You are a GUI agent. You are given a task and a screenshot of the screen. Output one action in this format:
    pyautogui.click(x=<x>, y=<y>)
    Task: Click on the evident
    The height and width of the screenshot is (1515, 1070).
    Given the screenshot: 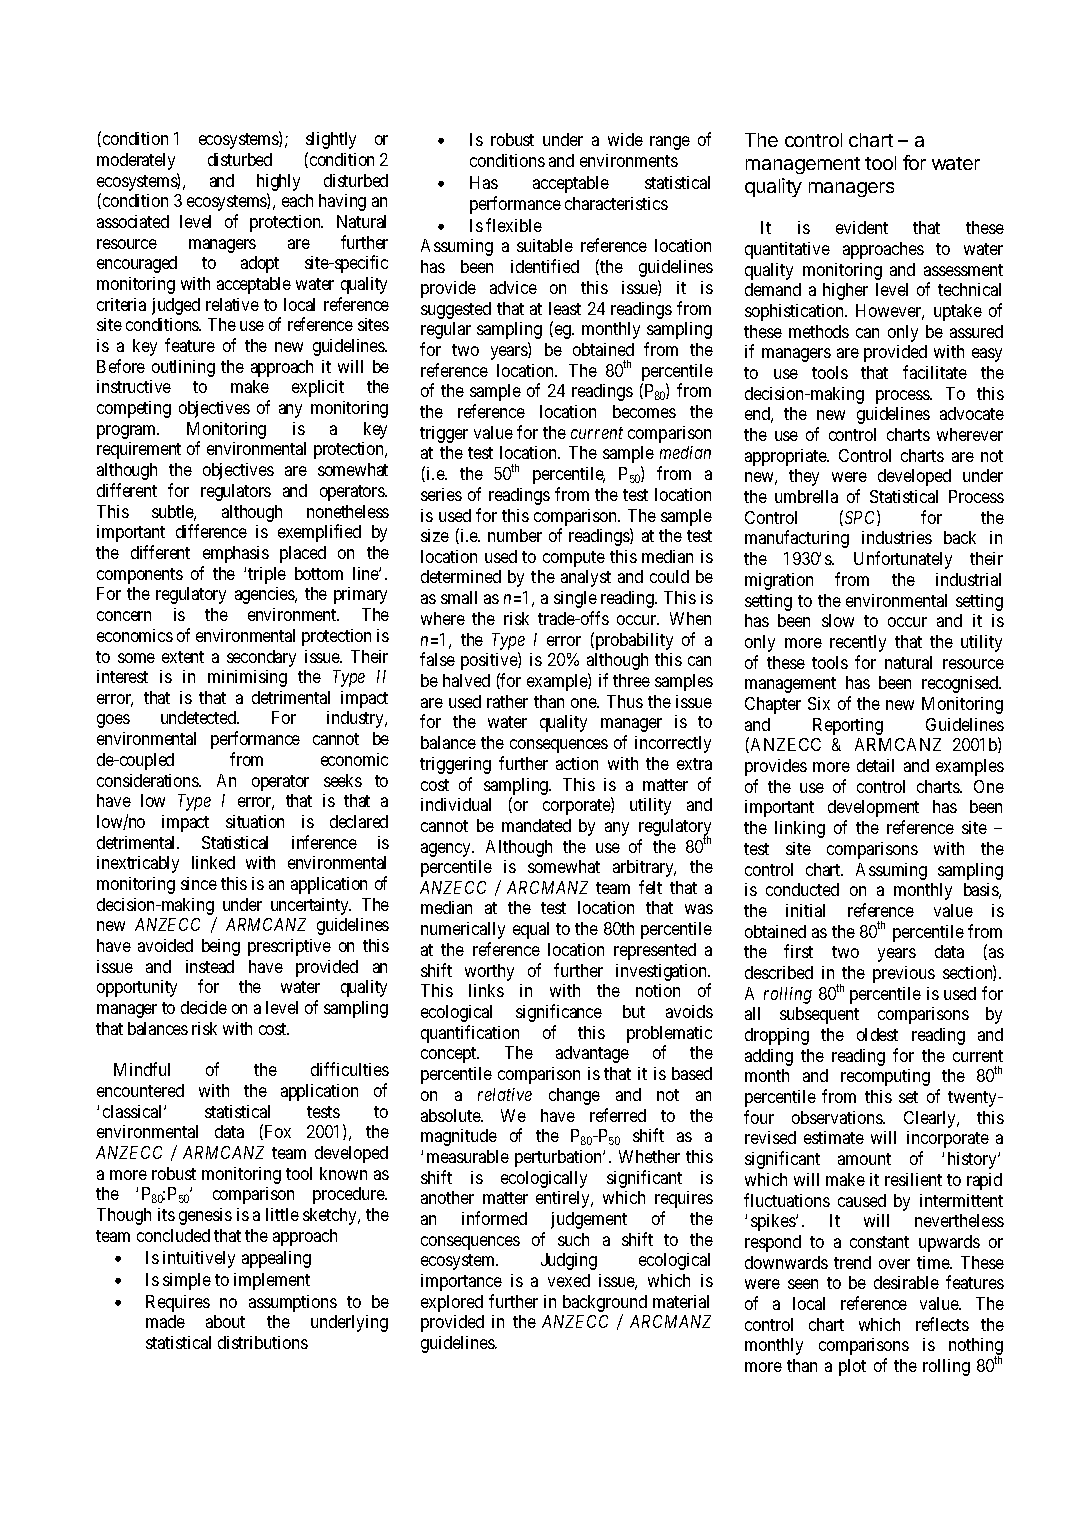 What is the action you would take?
    pyautogui.click(x=862, y=227)
